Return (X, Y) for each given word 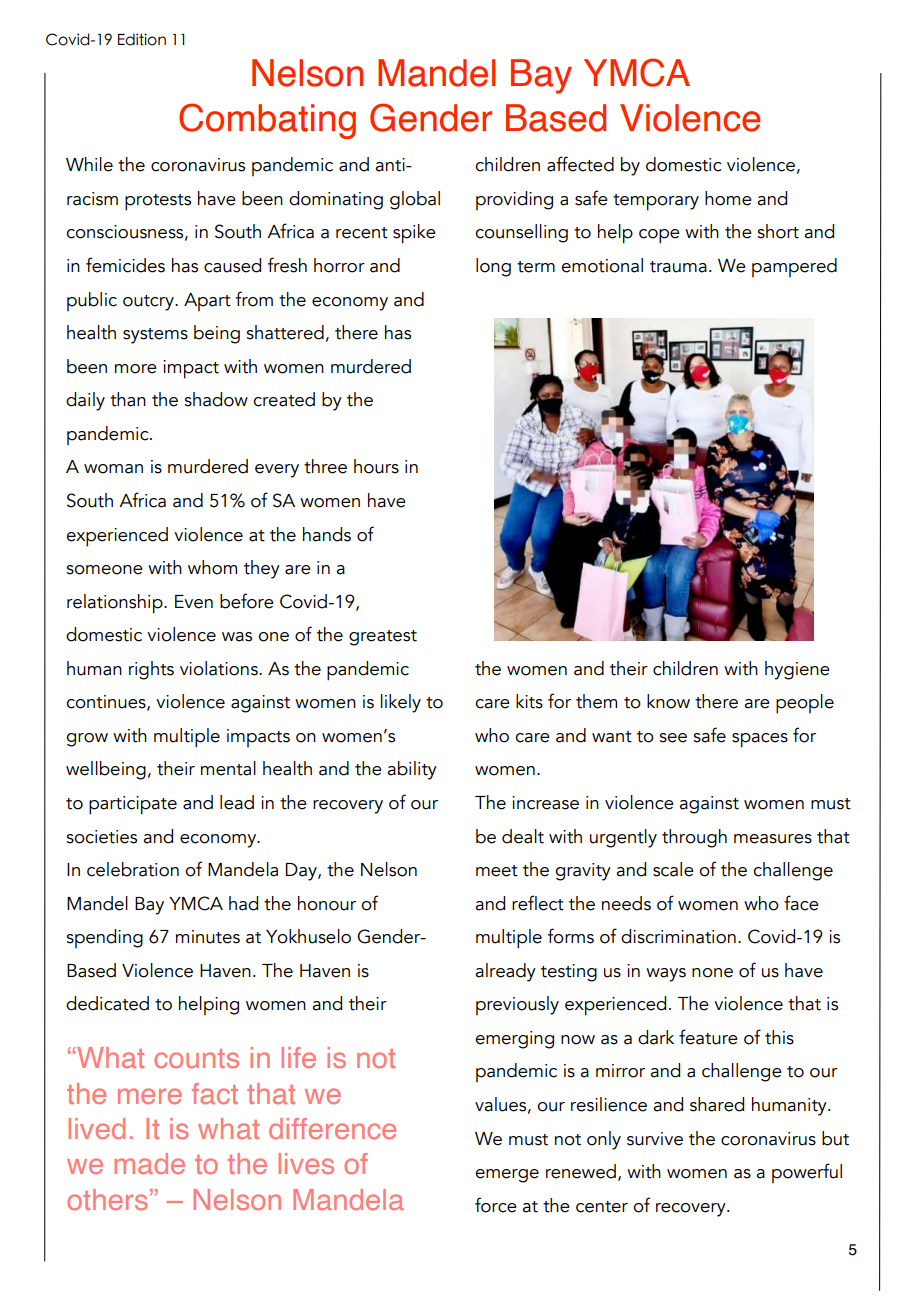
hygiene (797, 670)
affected (580, 164)
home (728, 198)
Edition (142, 39)
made (149, 1163)
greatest (383, 638)
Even (194, 602)
